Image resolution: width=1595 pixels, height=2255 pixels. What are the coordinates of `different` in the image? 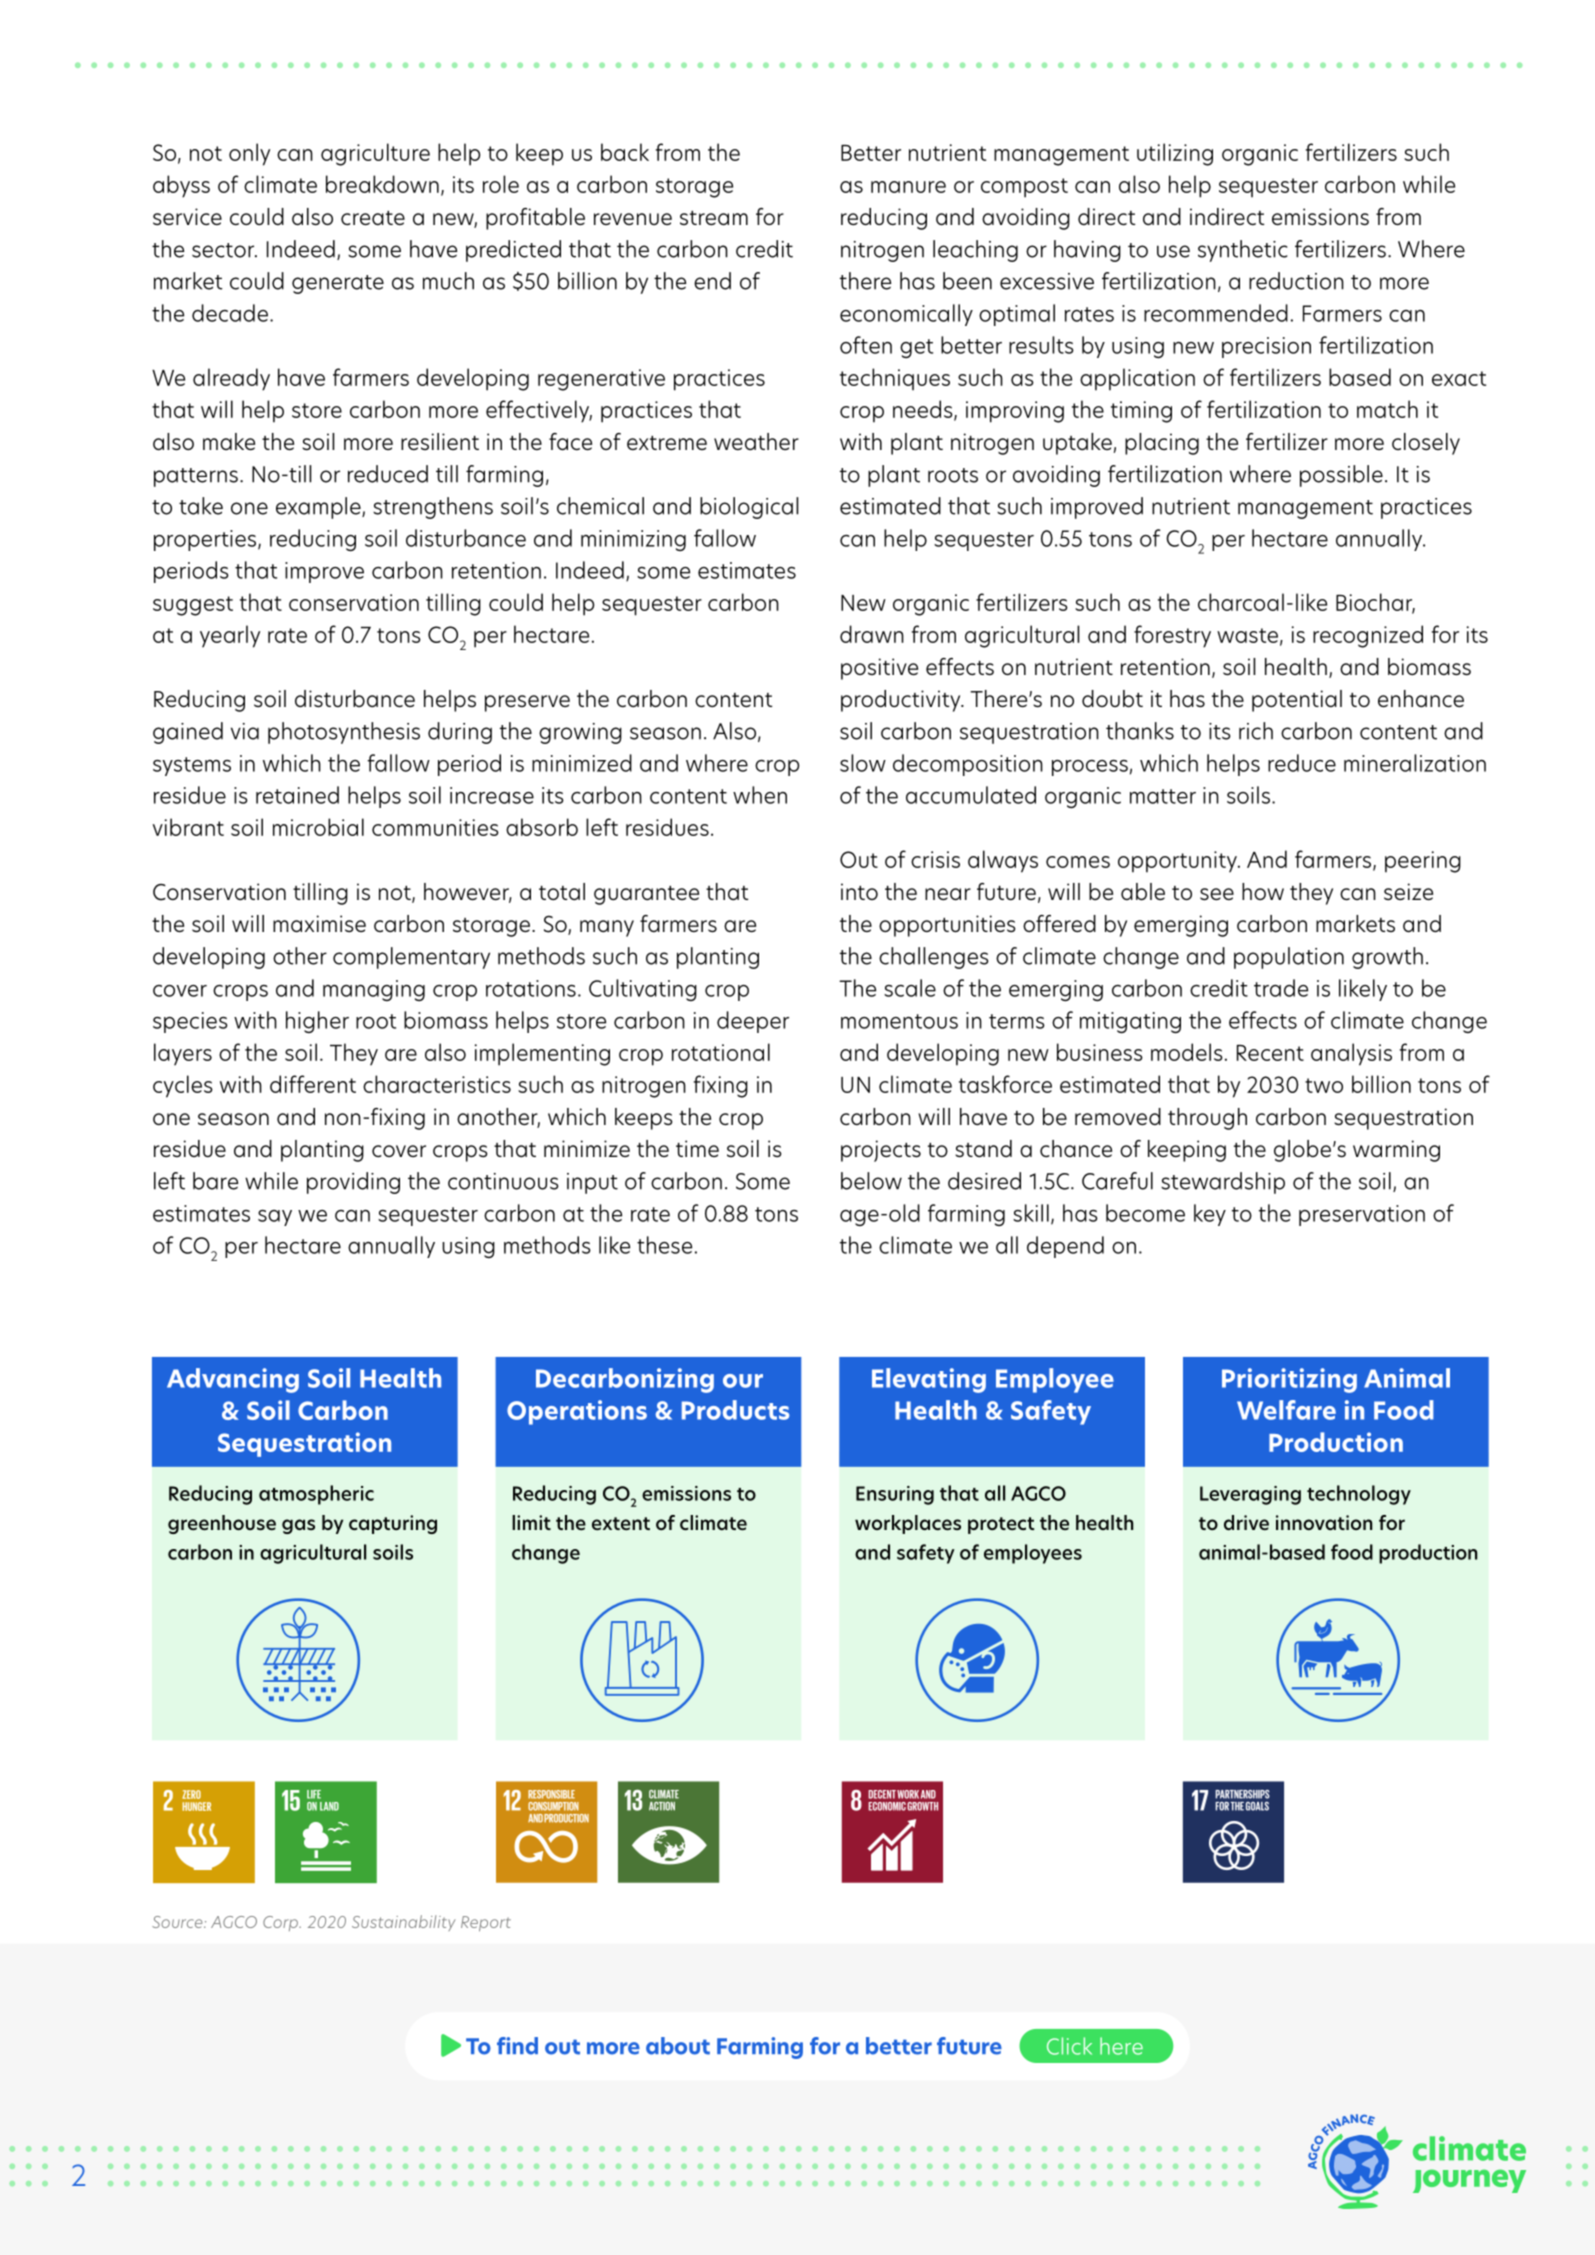 It's located at (313, 1084).
